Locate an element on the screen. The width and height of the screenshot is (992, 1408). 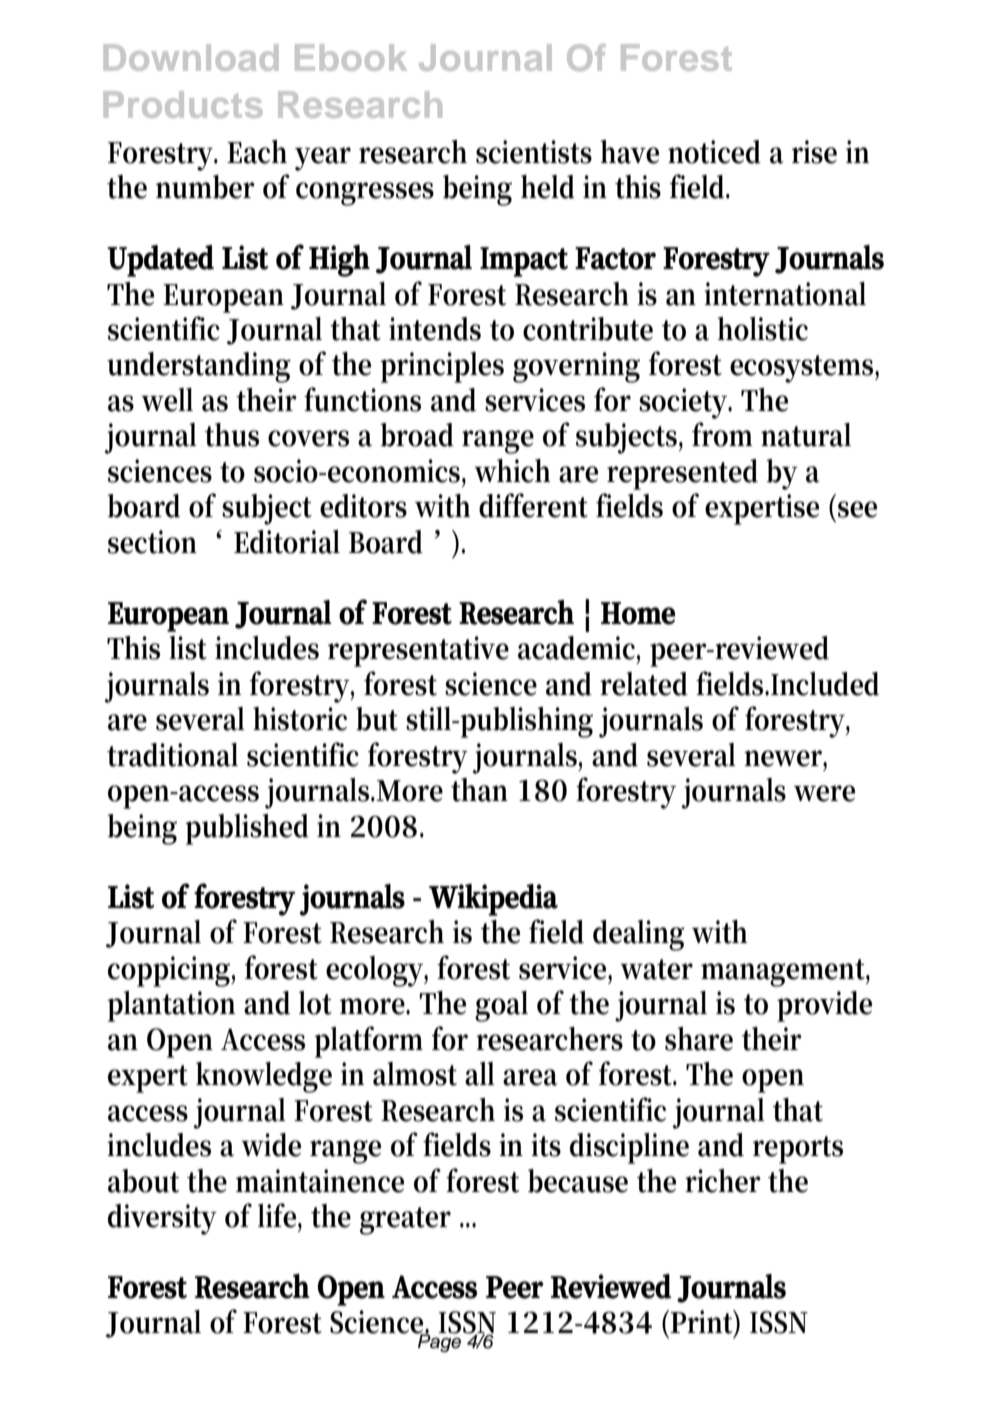
richer is located at coordinates (723, 1181).
